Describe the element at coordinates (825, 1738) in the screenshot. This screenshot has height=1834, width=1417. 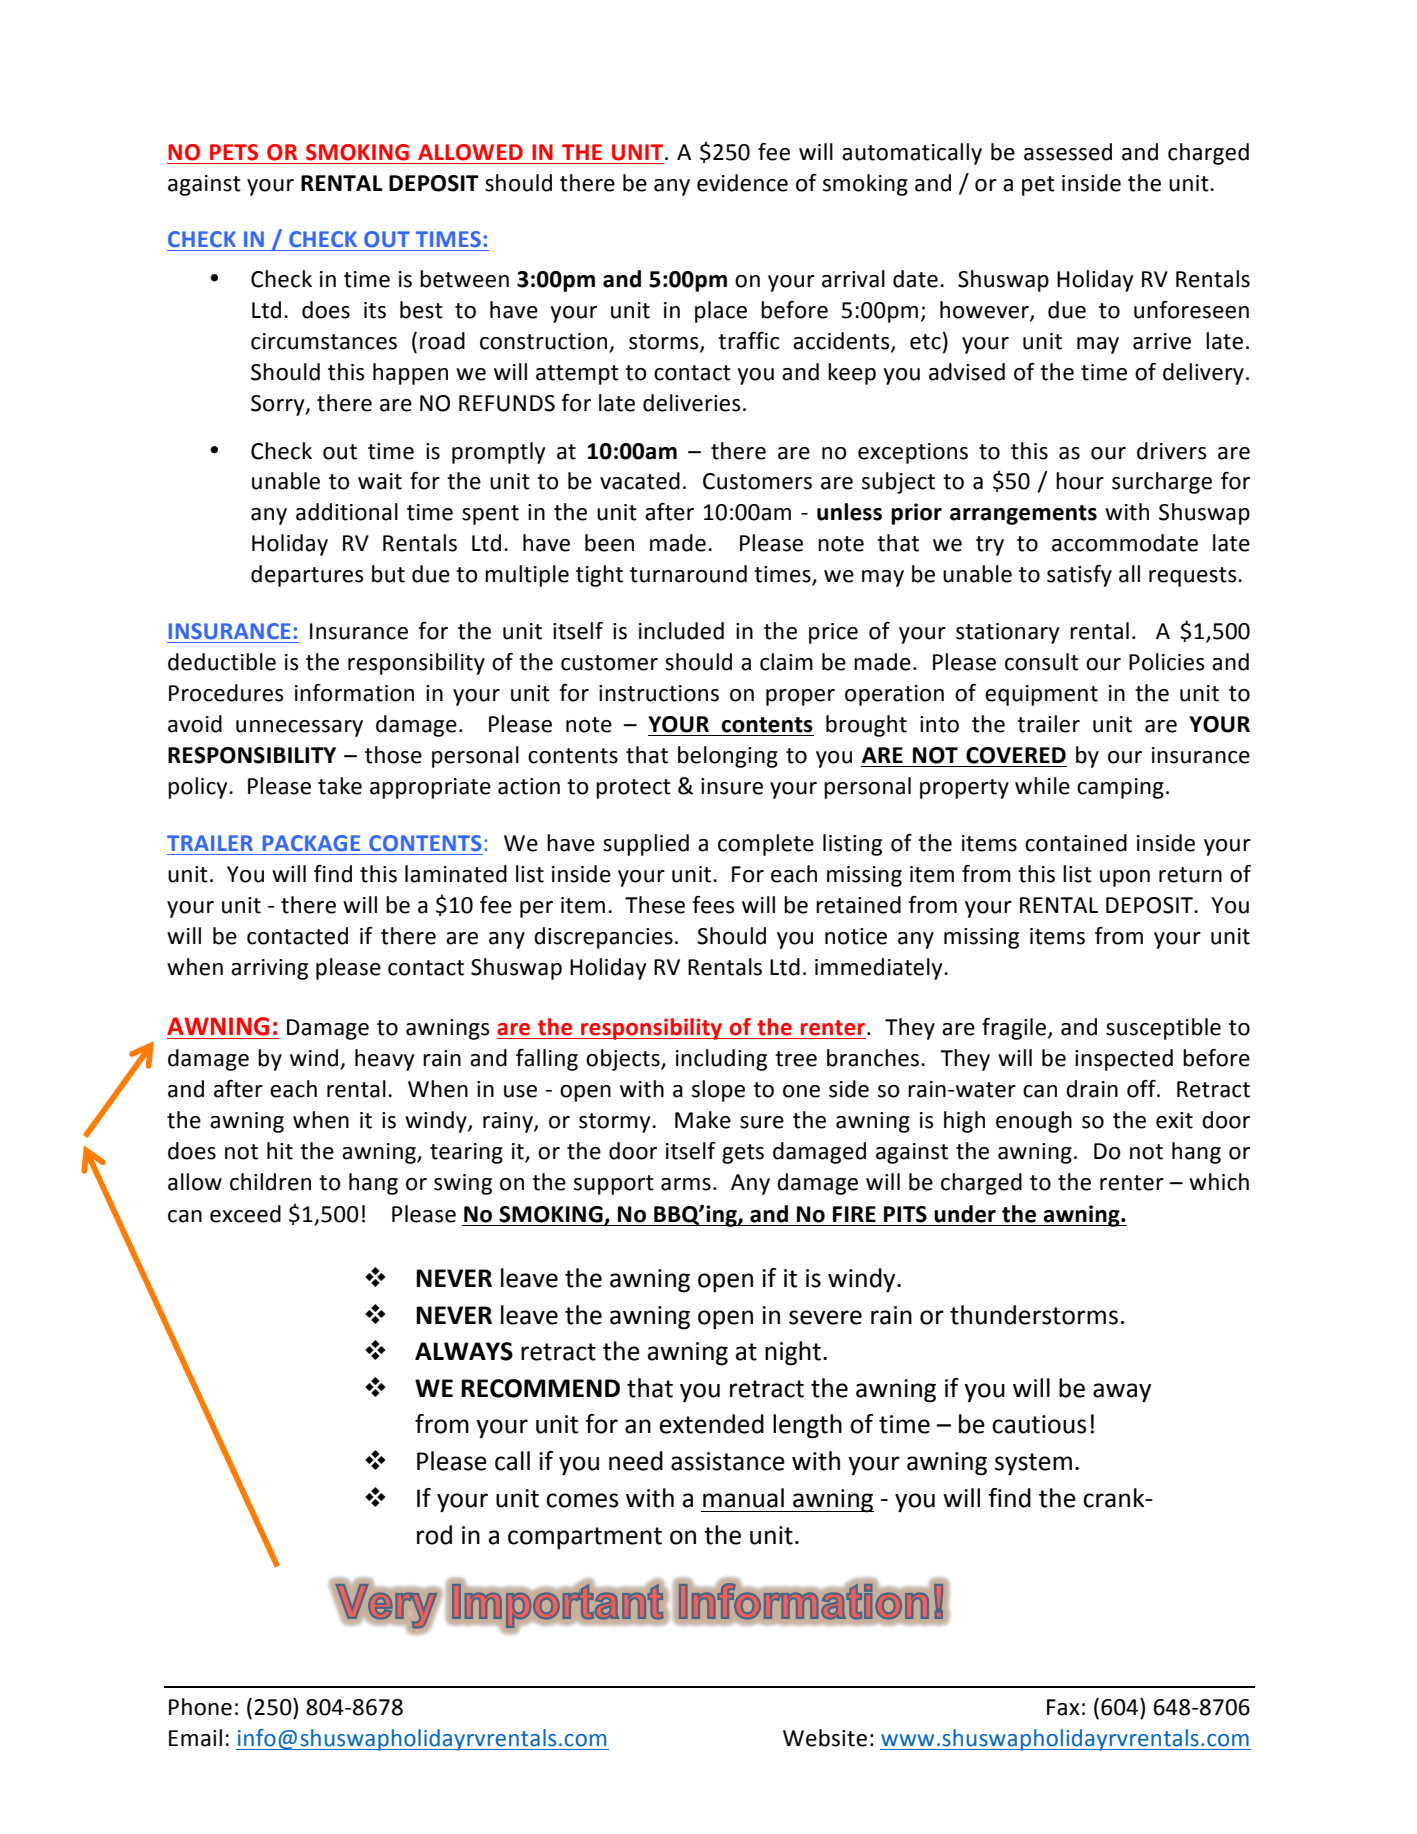
I see `Website` at that location.
